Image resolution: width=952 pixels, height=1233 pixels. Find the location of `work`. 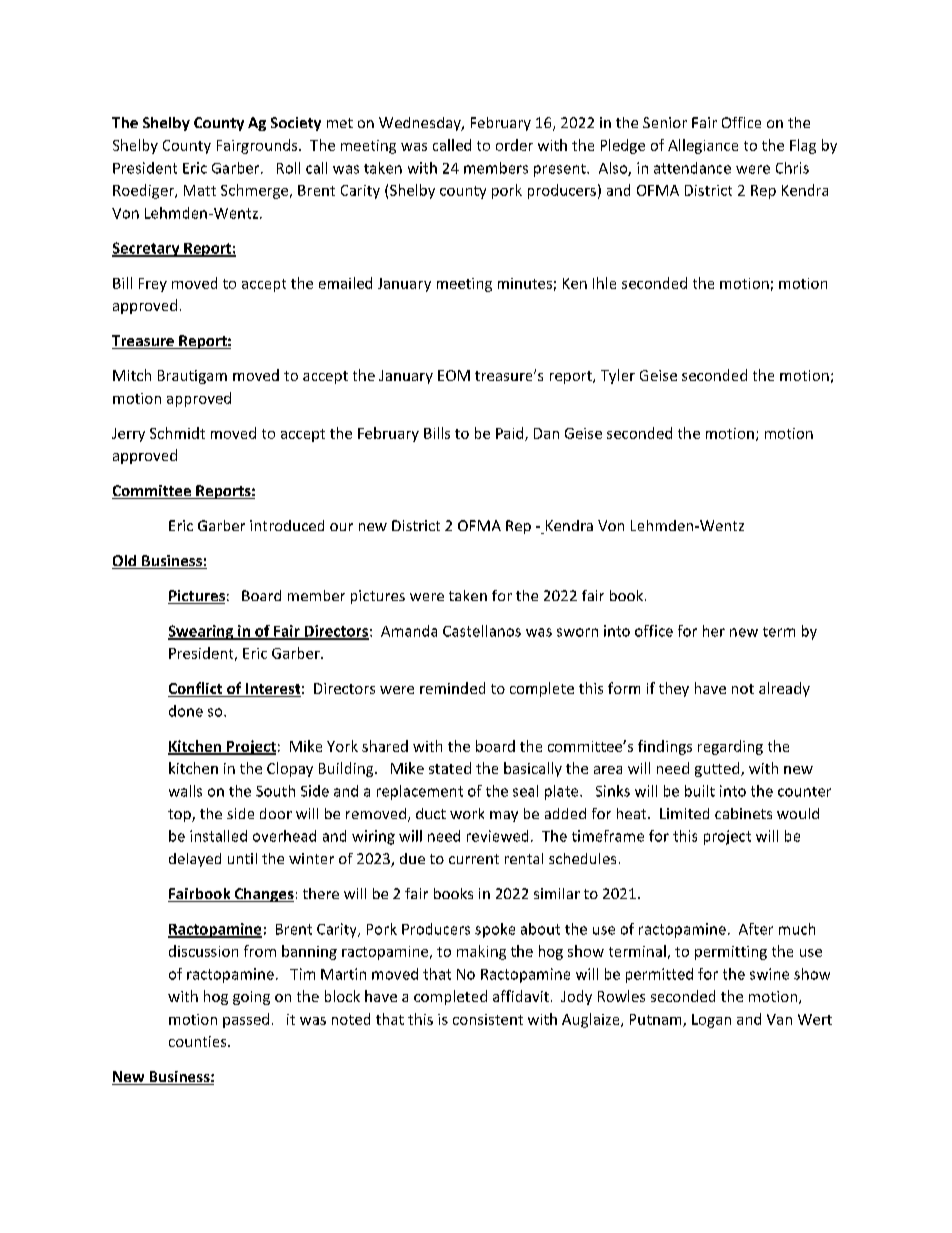

work is located at coordinates (467, 813).
